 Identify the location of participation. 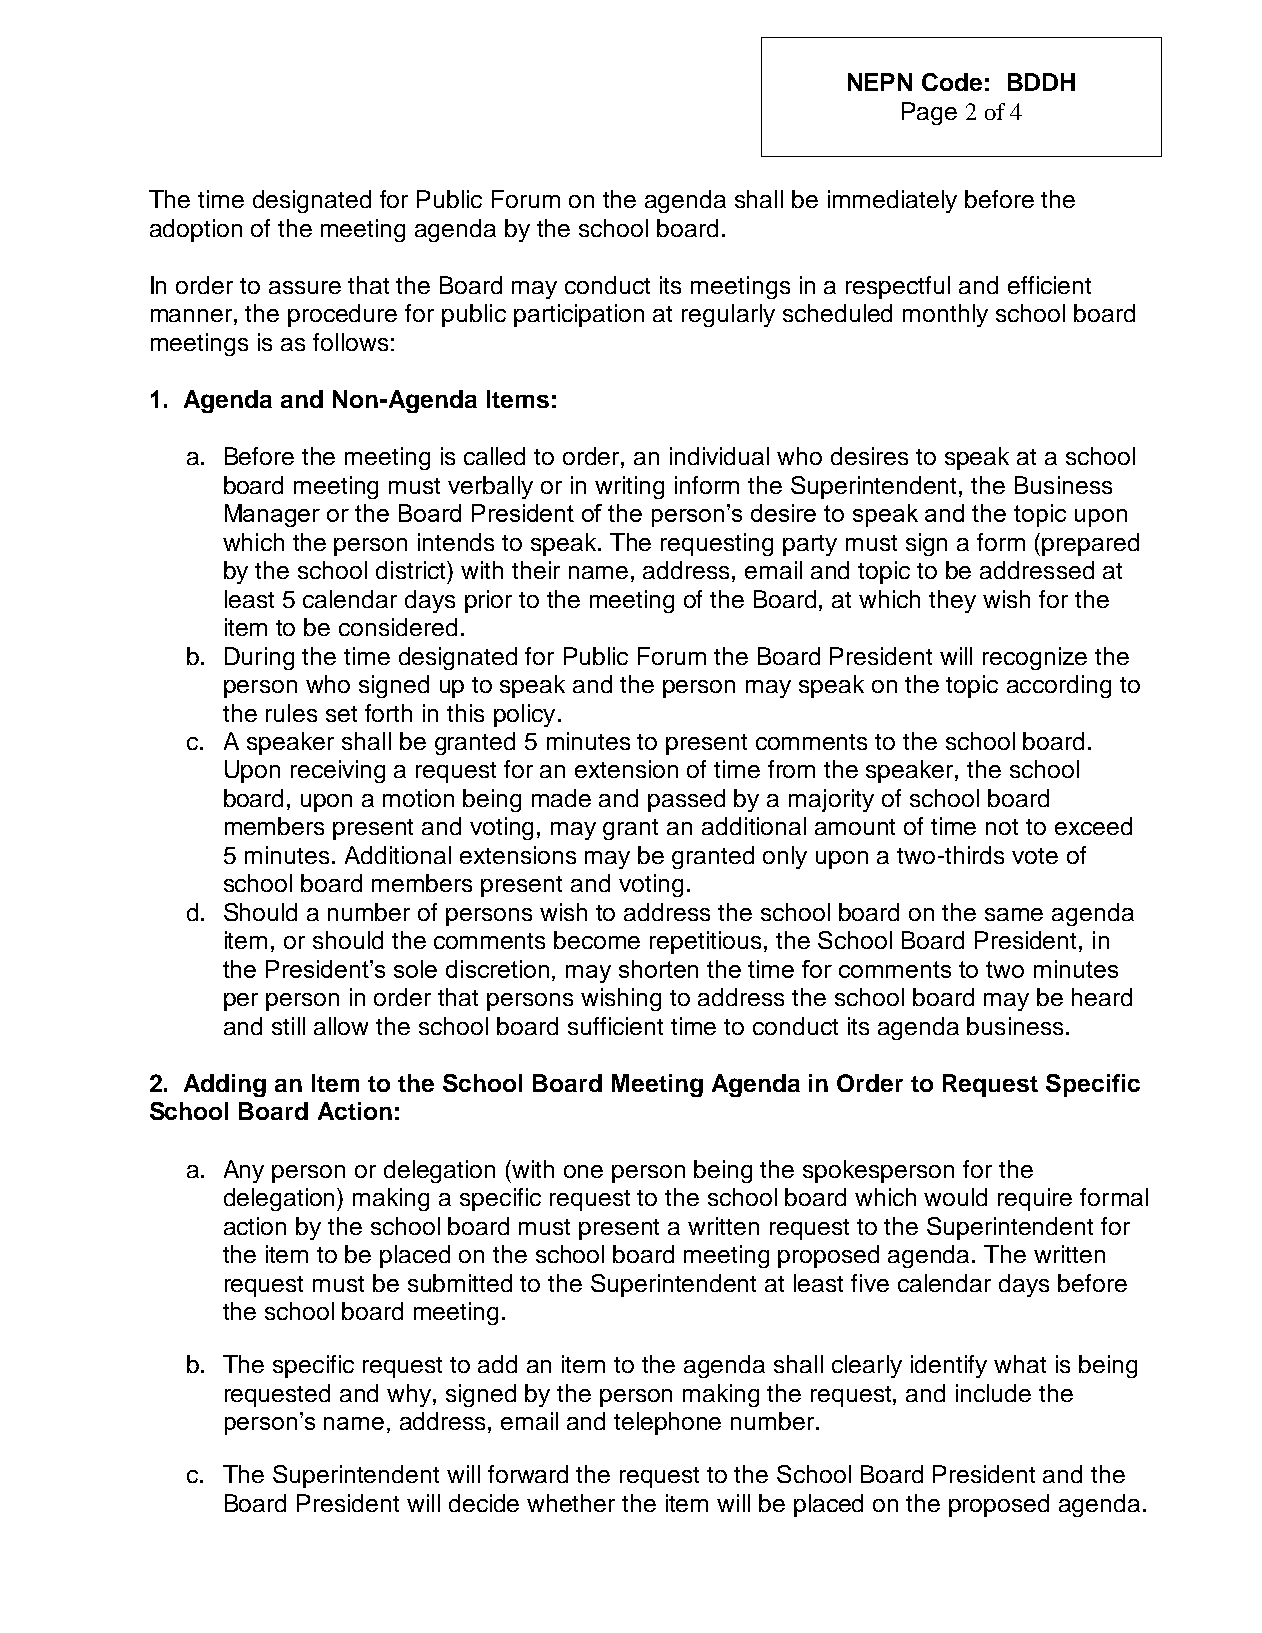
(579, 315).
